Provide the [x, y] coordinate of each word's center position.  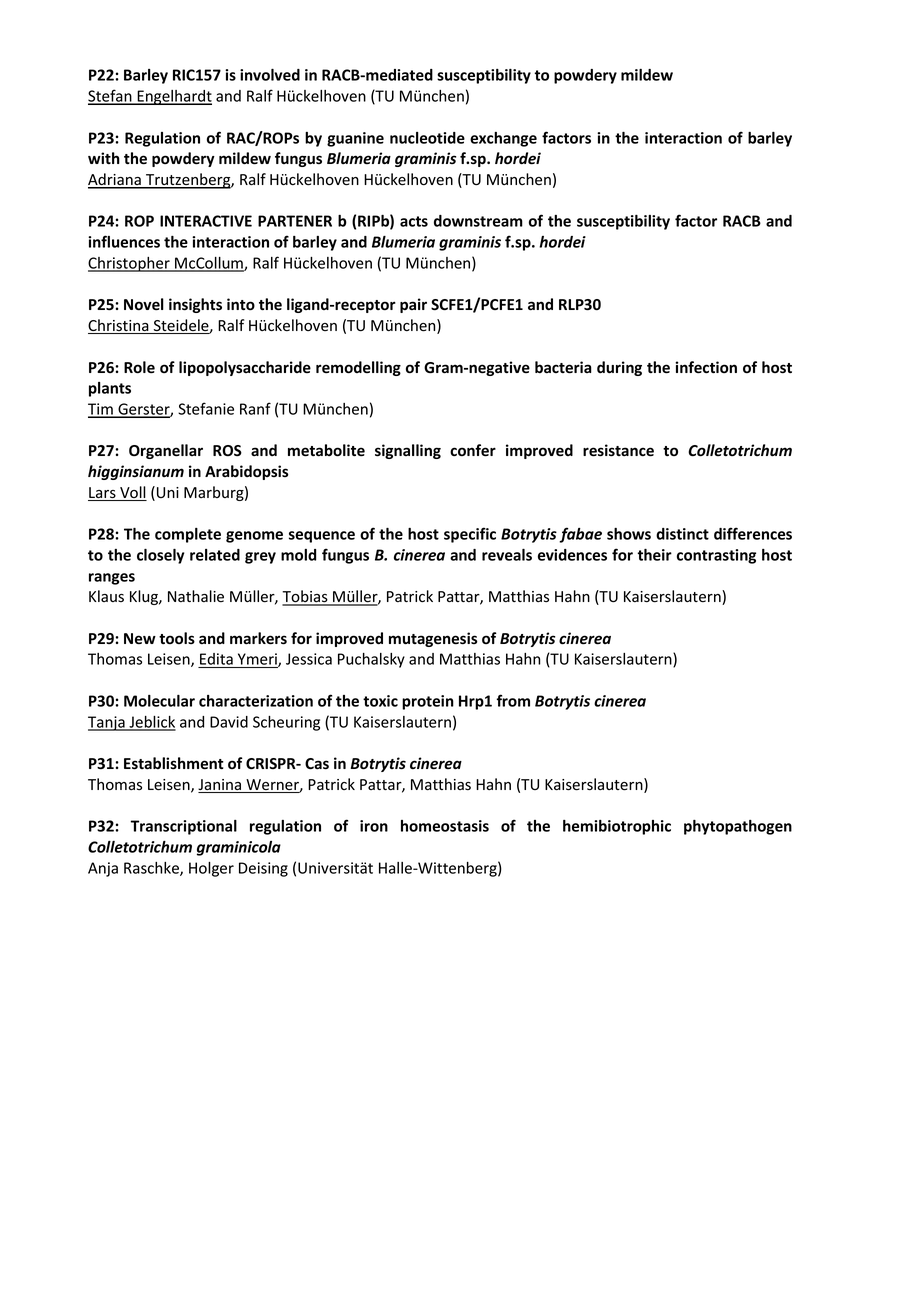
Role [139, 367]
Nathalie [196, 596]
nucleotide [427, 138]
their [654, 555]
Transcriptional [184, 827]
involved [270, 75]
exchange [503, 139]
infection [706, 367]
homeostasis [445, 826]
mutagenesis [433, 639]
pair [413, 305]
